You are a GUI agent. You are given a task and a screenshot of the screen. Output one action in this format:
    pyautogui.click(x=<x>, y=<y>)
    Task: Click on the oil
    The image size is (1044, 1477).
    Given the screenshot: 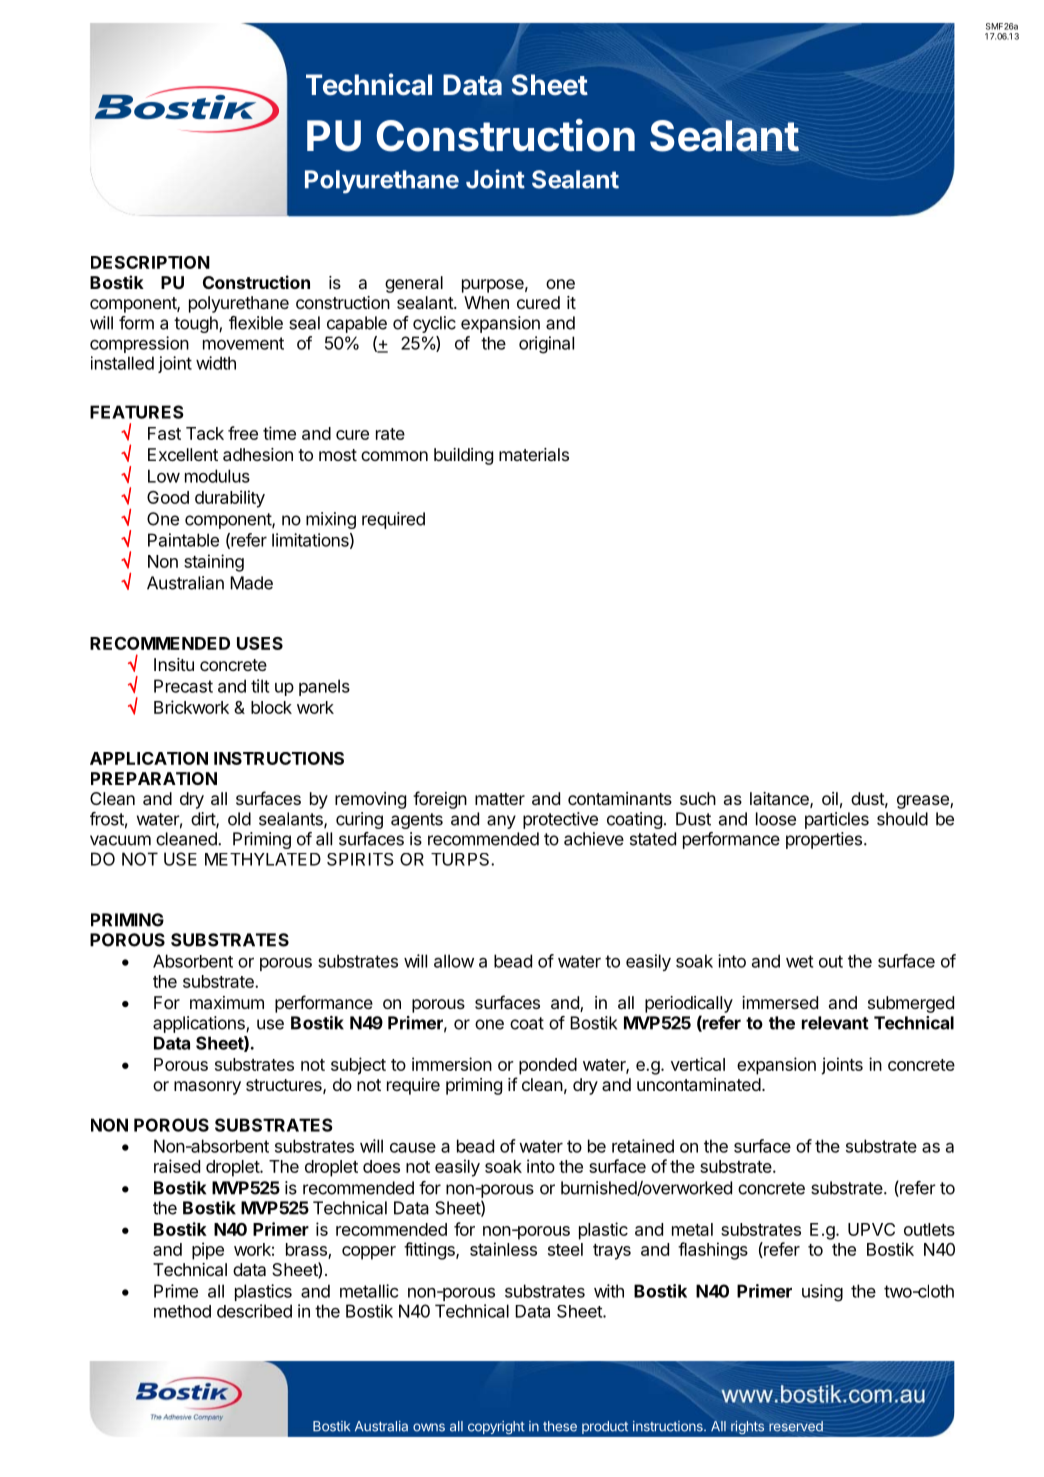 What is the action you would take?
    pyautogui.click(x=830, y=798)
